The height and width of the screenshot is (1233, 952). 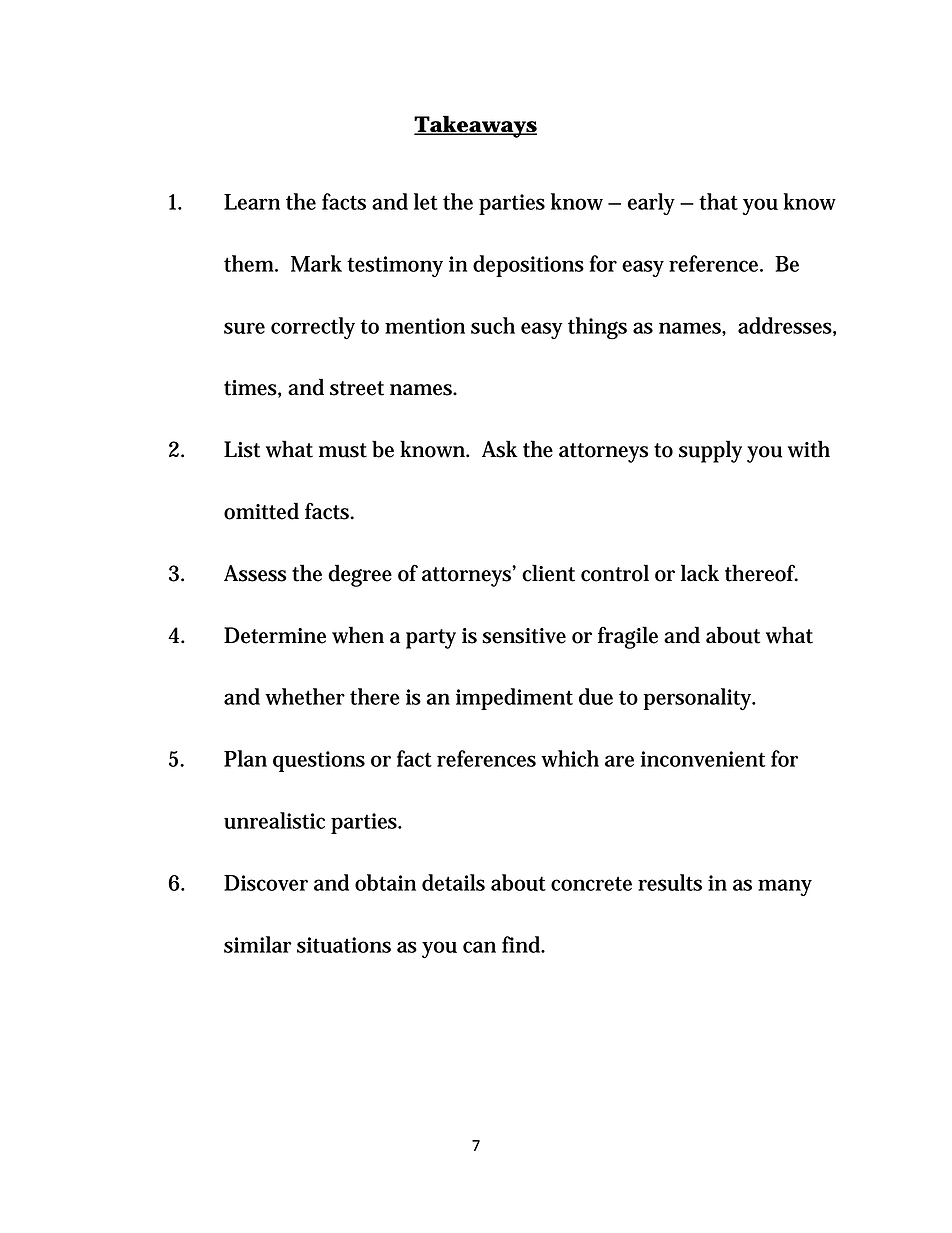 What do you see at coordinates (718, 201) in the screenshot?
I see `that` at bounding box center [718, 201].
